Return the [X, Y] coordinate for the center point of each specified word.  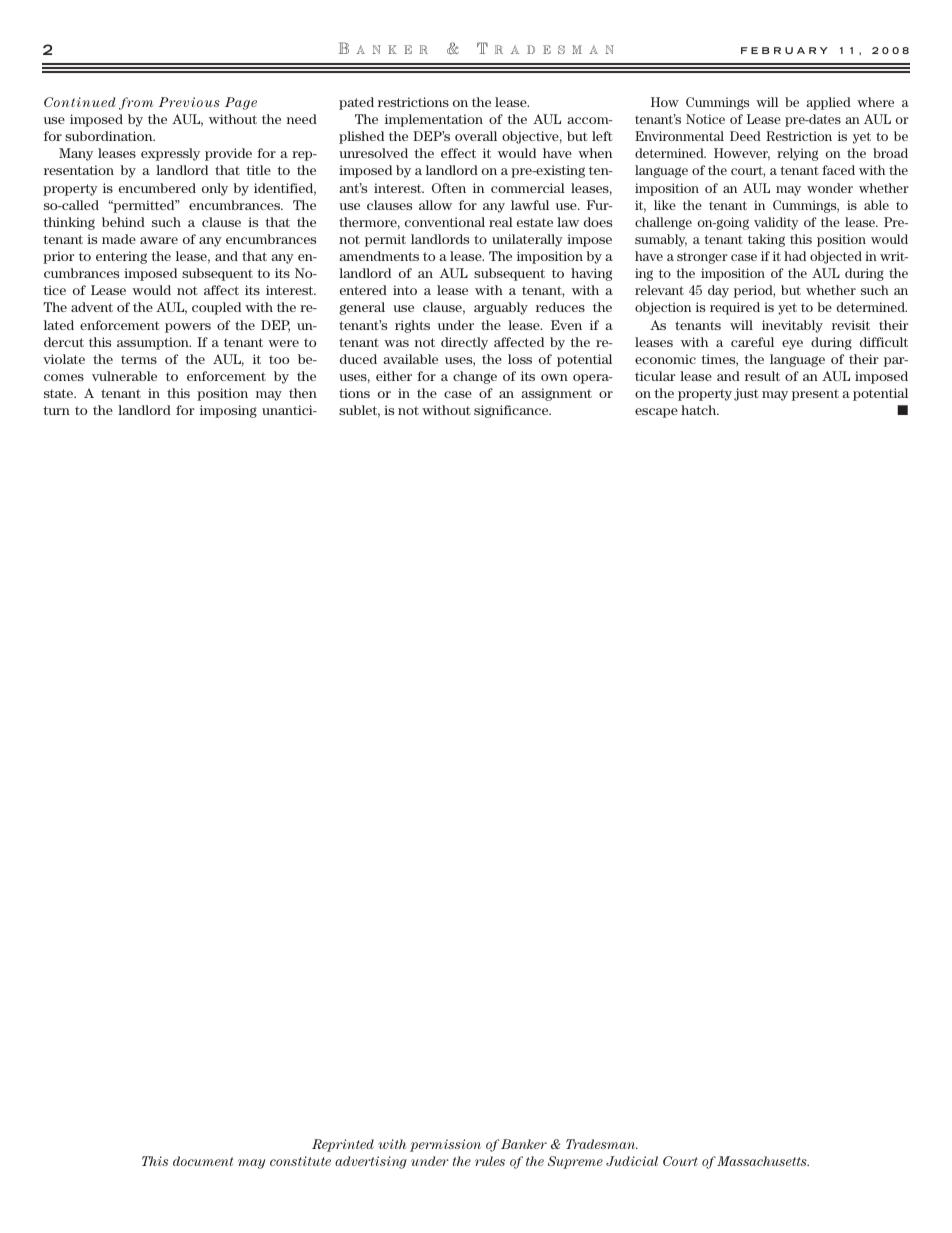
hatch [700, 410]
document [203, 1161]
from [136, 103]
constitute [300, 1161]
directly [464, 343]
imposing [228, 411]
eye [792, 345]
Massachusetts [763, 1161]
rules [490, 1161]
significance [512, 411]
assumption [154, 343]
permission [445, 1145]
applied [828, 103]
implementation [434, 120]
